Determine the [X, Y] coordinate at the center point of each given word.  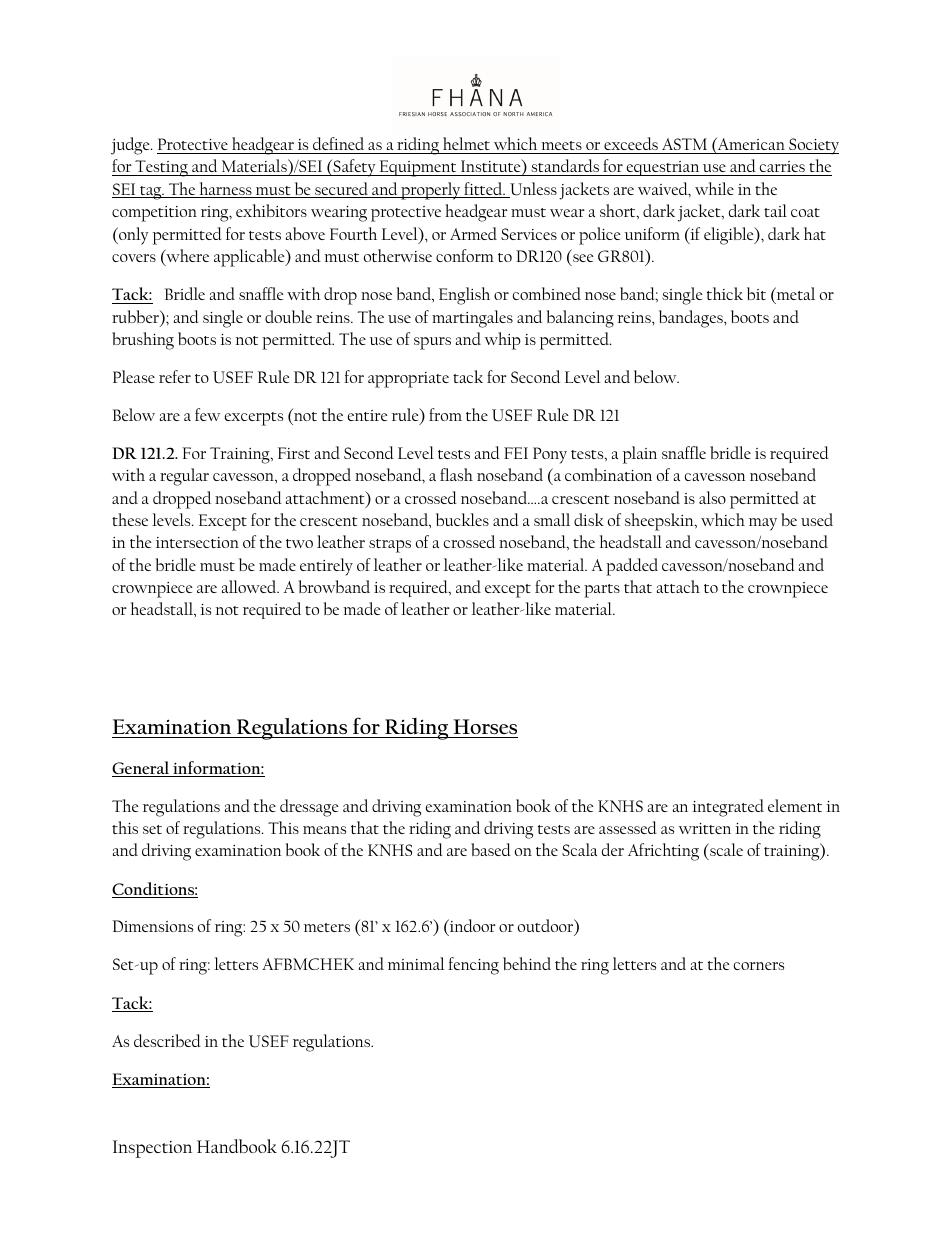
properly [431, 191]
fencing [473, 966]
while [714, 188]
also [712, 497]
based [491, 849]
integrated [728, 808]
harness [225, 190]
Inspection [152, 1149]
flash [456, 474]
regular [184, 477]
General [142, 769]
